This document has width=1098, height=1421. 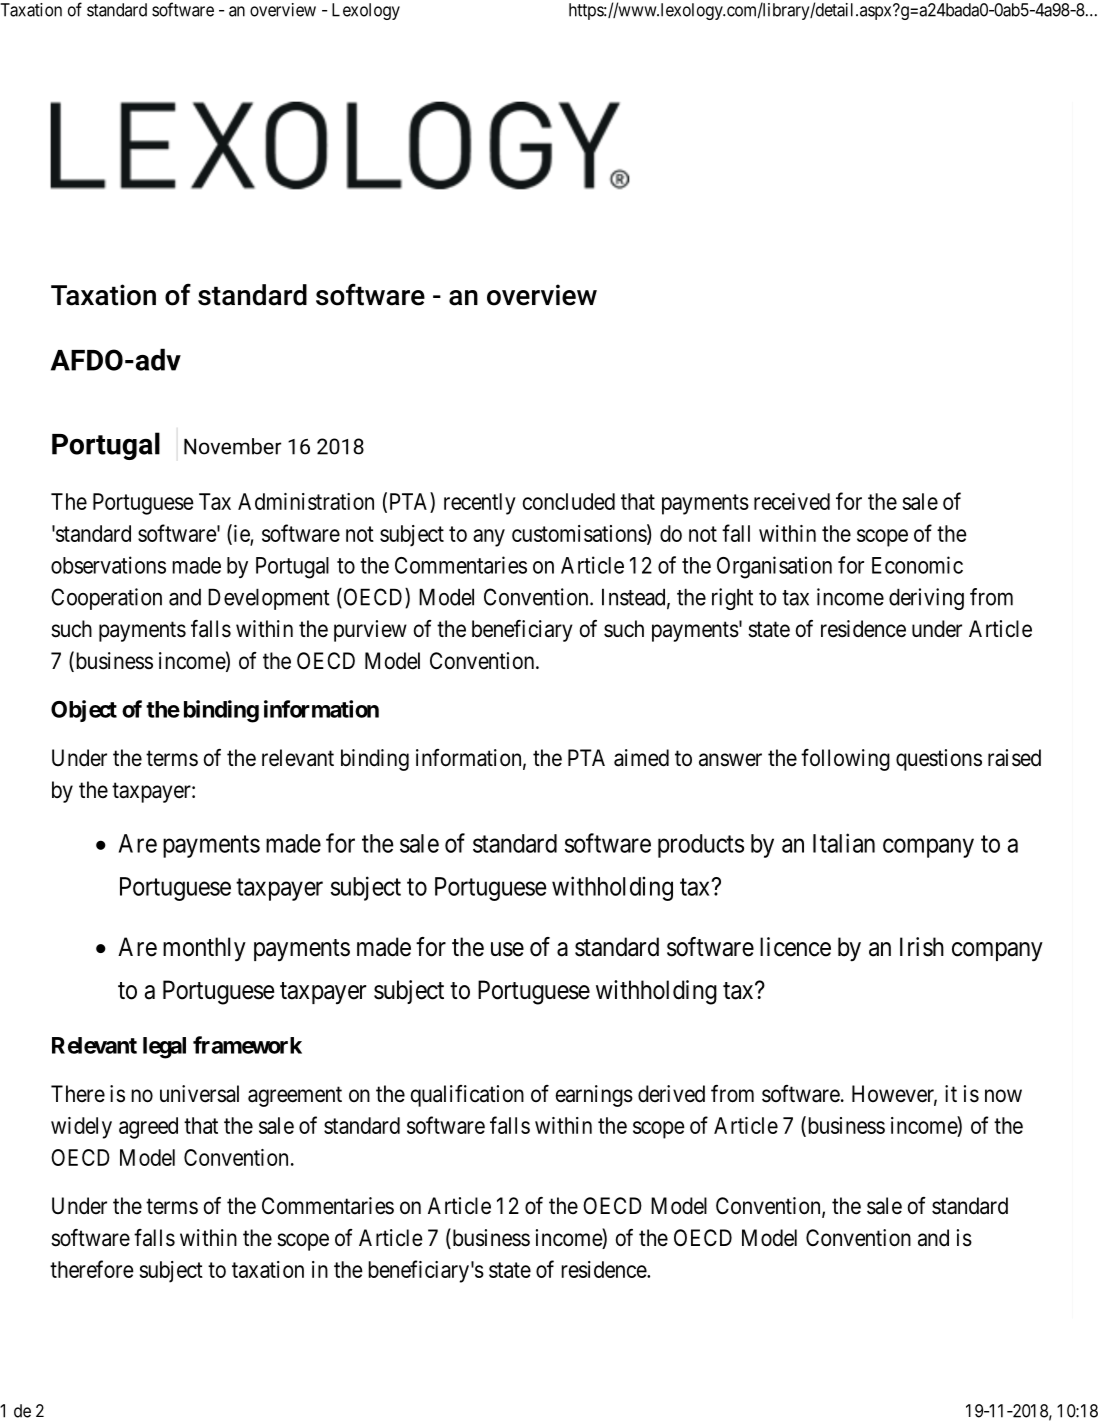 What do you see at coordinates (568, 501) in the document?
I see `concluded` at bounding box center [568, 501].
